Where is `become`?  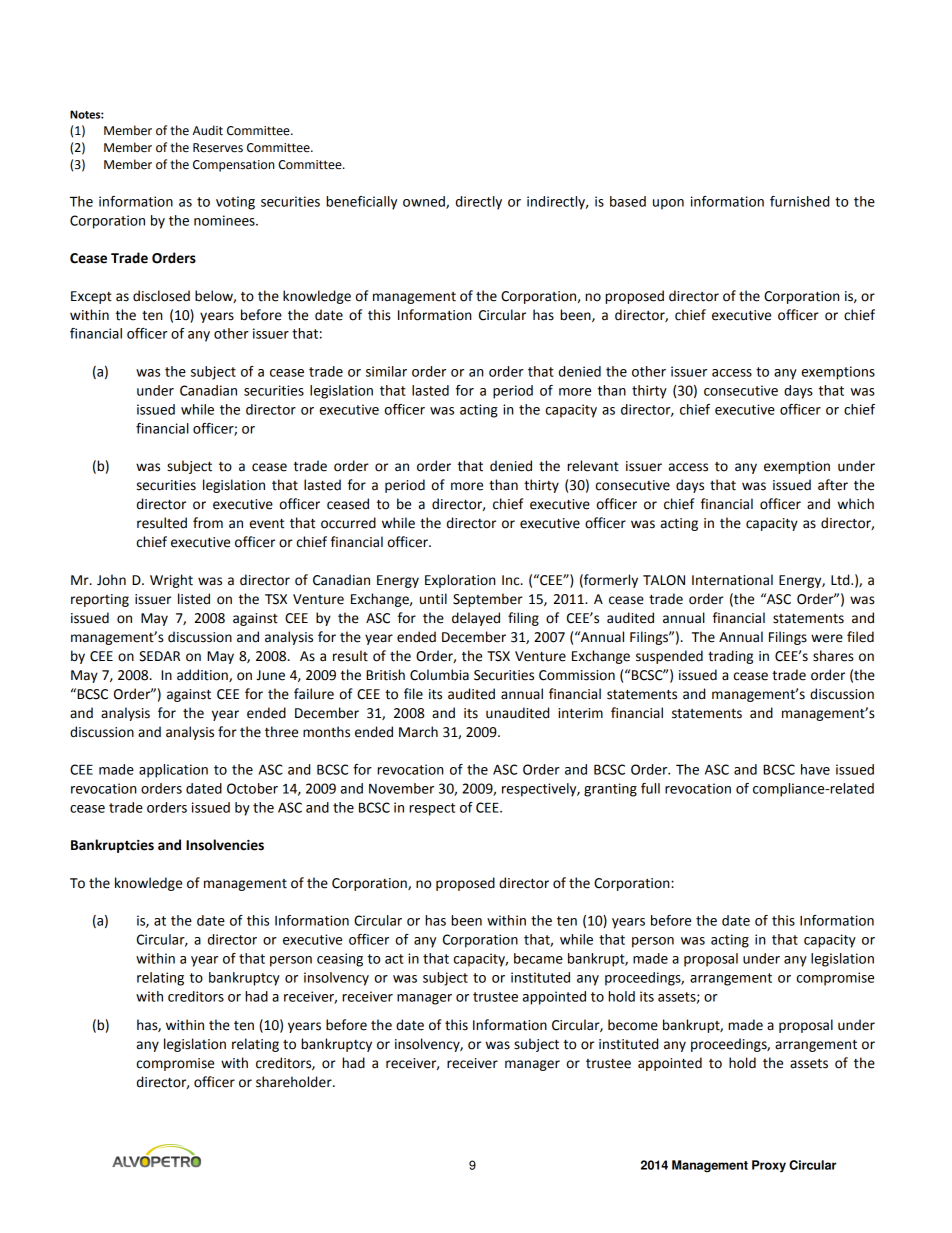 become is located at coordinates (633, 1025).
